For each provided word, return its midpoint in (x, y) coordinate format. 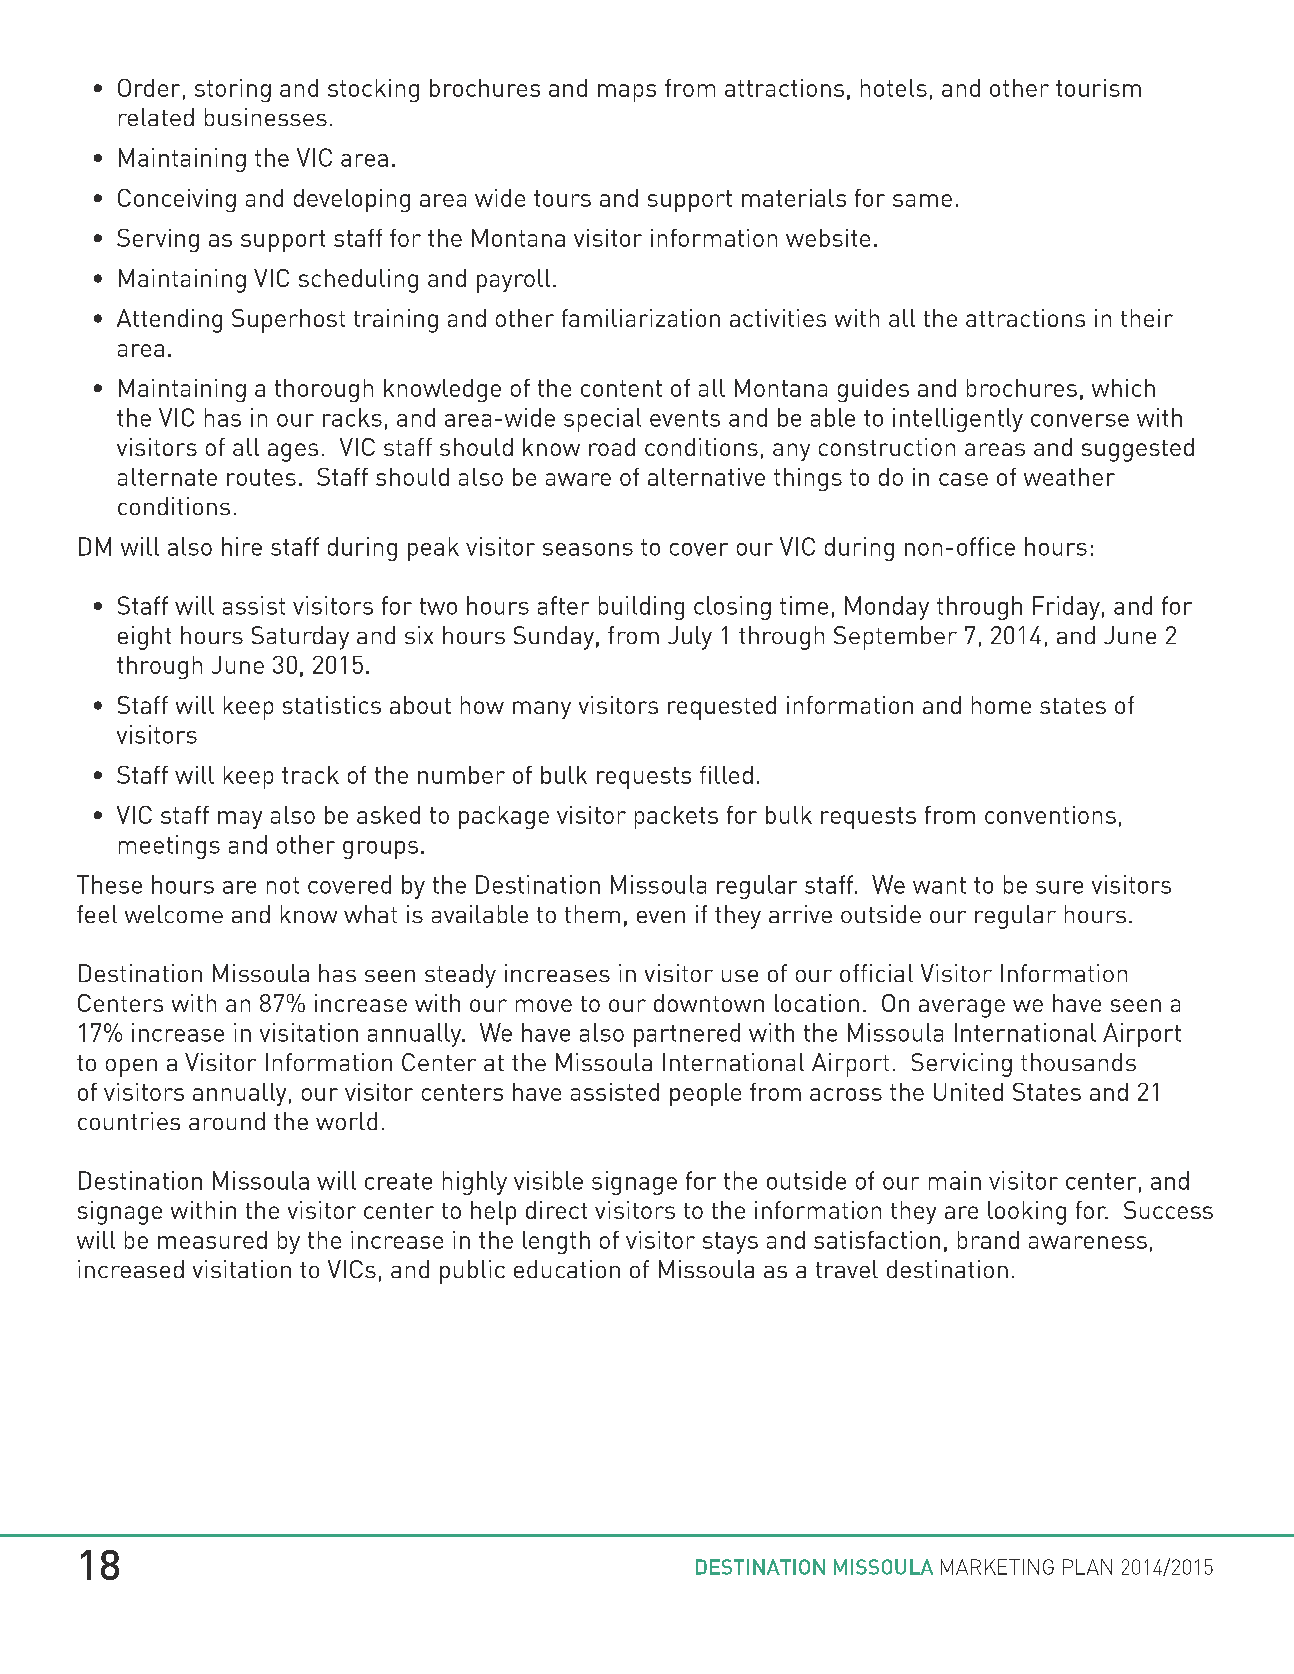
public (472, 1272)
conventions (1050, 815)
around (227, 1121)
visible (548, 1180)
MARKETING (997, 1567)
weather (1069, 477)
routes (261, 477)
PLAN (1087, 1567)
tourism (1098, 88)
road (612, 447)
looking (1027, 1213)
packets (676, 817)
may (240, 820)
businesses (266, 117)
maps (627, 93)
